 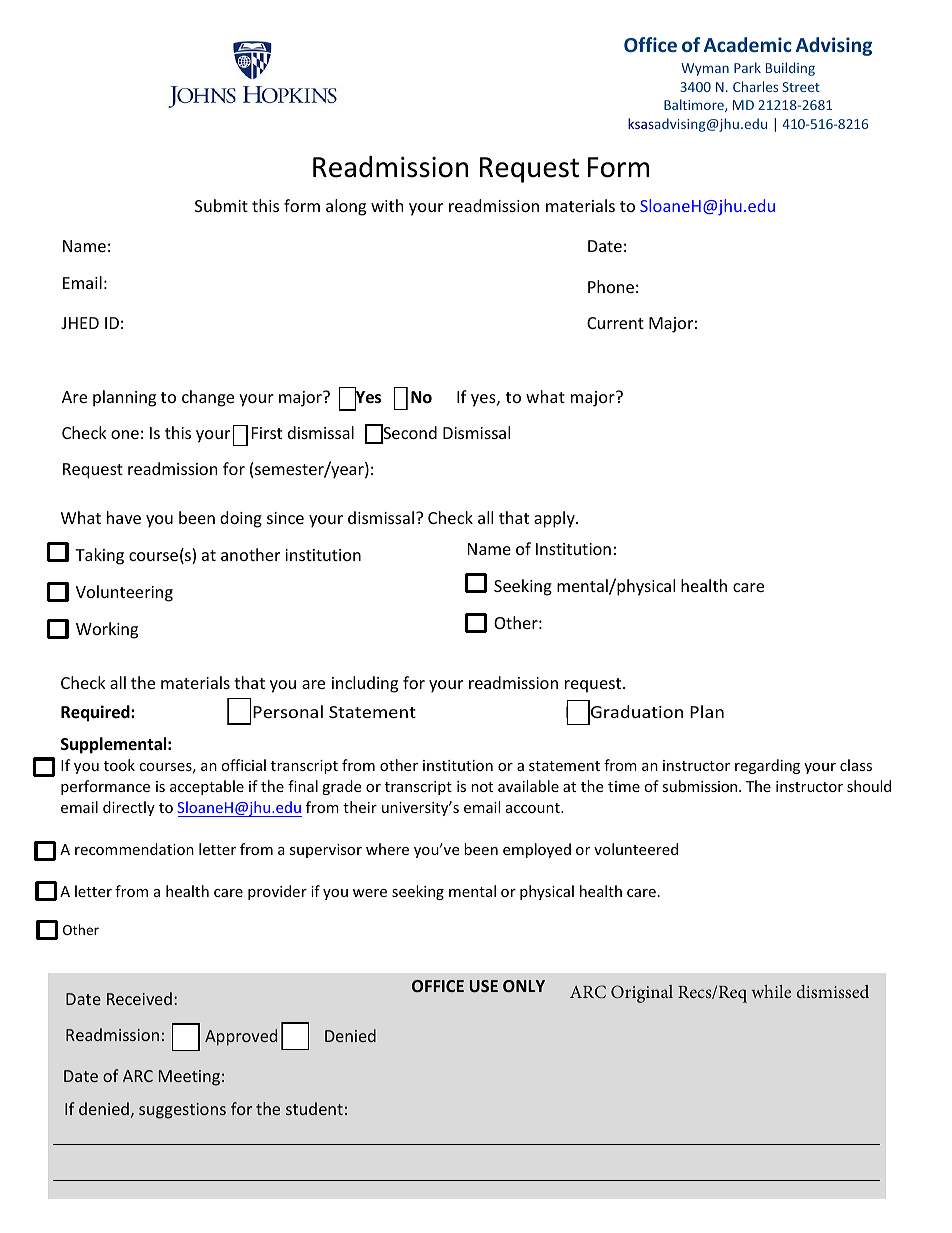 I want to click on USE, so click(x=484, y=986).
